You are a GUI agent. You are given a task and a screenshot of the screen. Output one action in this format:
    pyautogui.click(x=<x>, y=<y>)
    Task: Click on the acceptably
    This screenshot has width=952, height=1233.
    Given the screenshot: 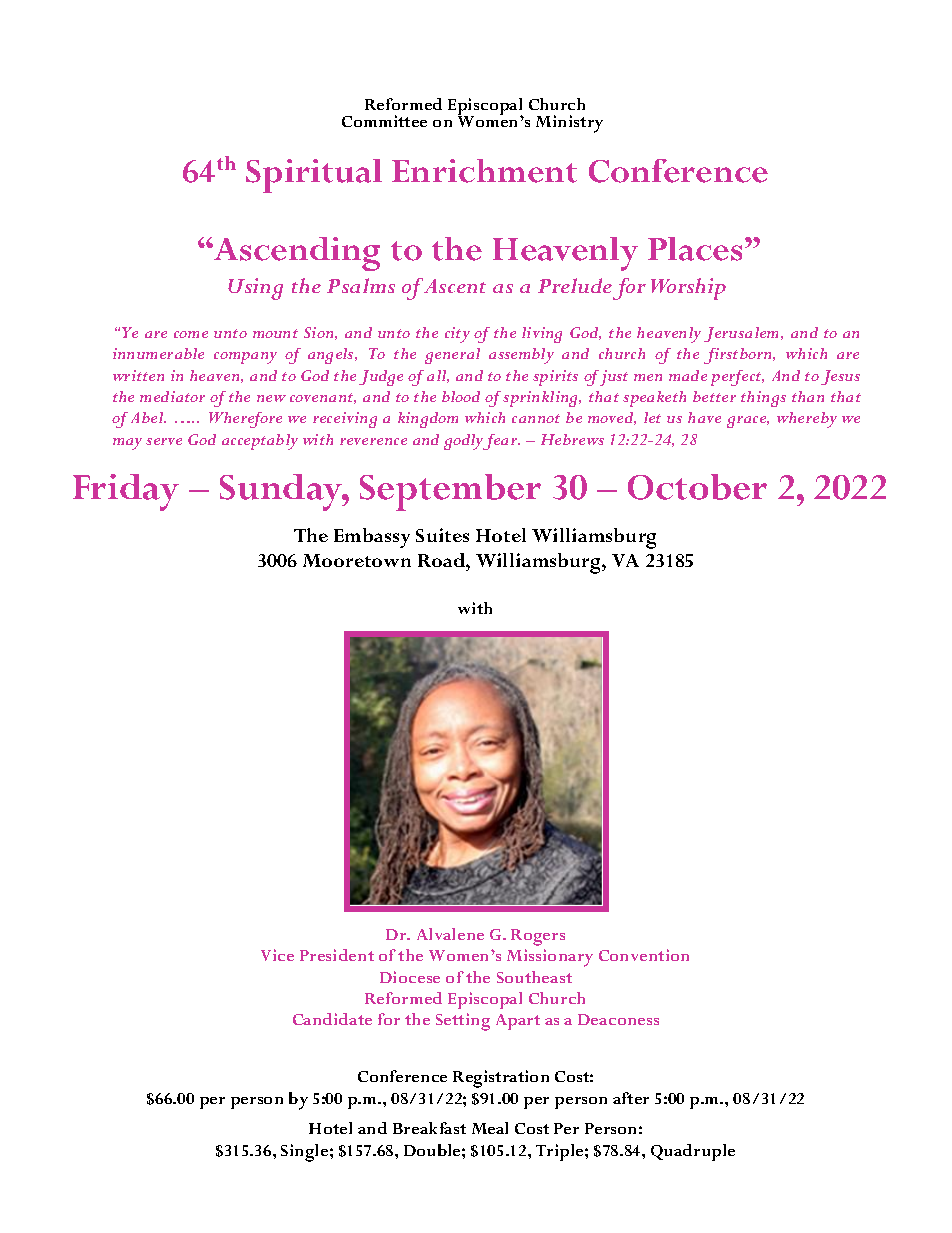 What is the action you would take?
    pyautogui.click(x=260, y=442)
